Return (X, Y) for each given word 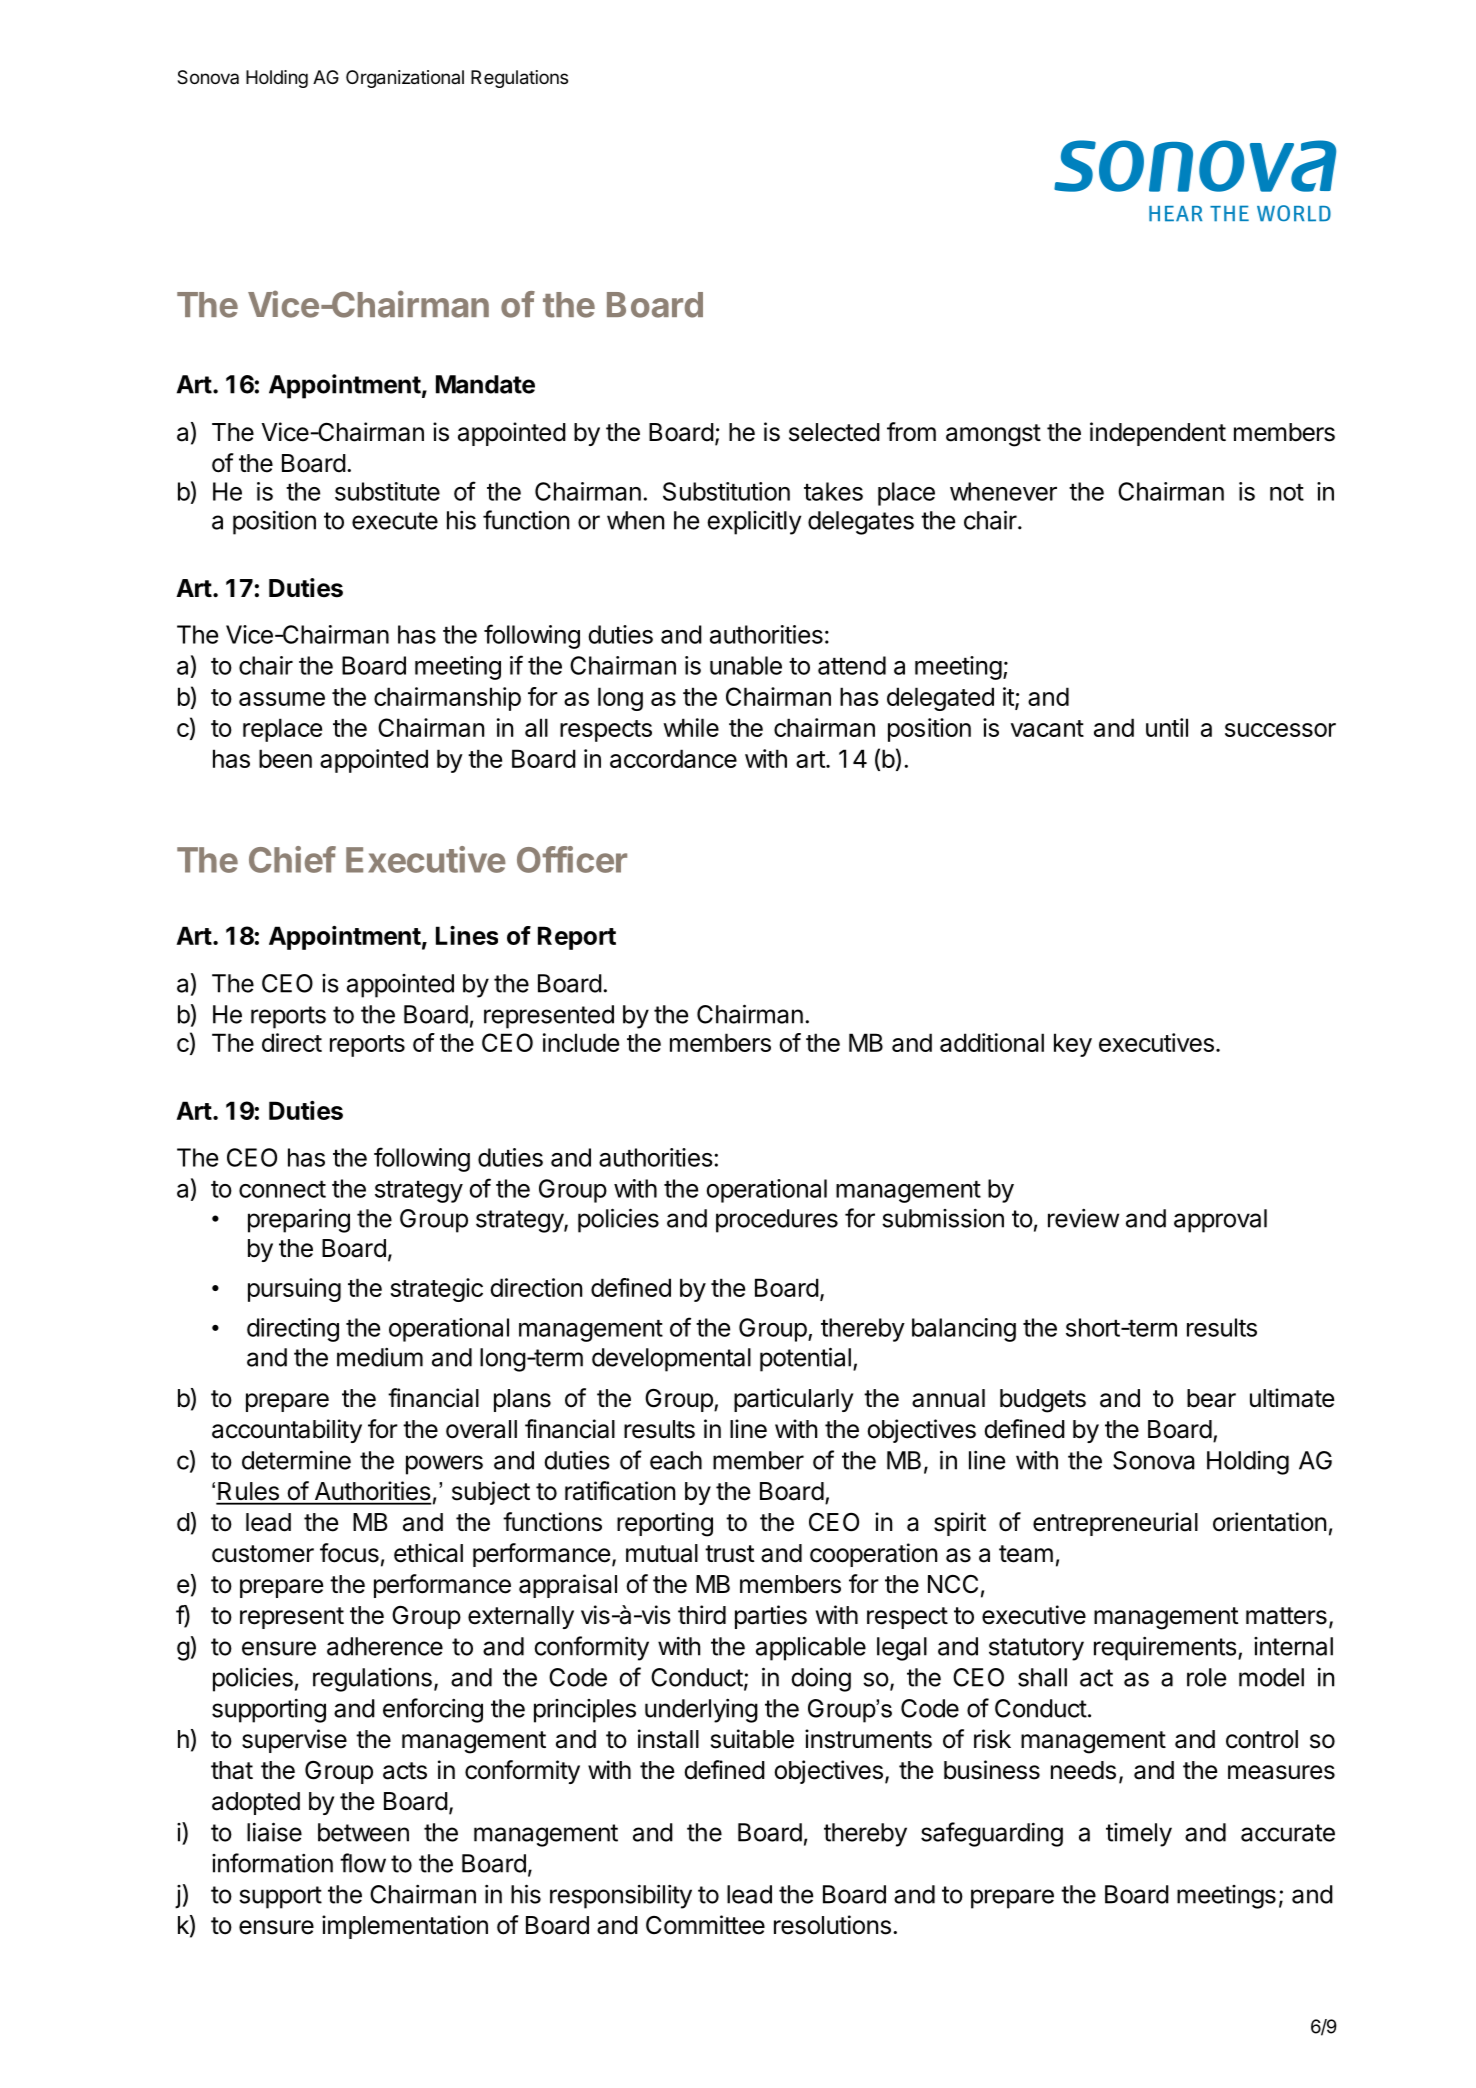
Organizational (405, 79)
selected (834, 432)
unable (746, 665)
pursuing (294, 1290)
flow (363, 1863)
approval (1220, 1221)
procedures (777, 1221)
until (1167, 727)
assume (282, 699)
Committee (705, 1925)
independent (1158, 434)
